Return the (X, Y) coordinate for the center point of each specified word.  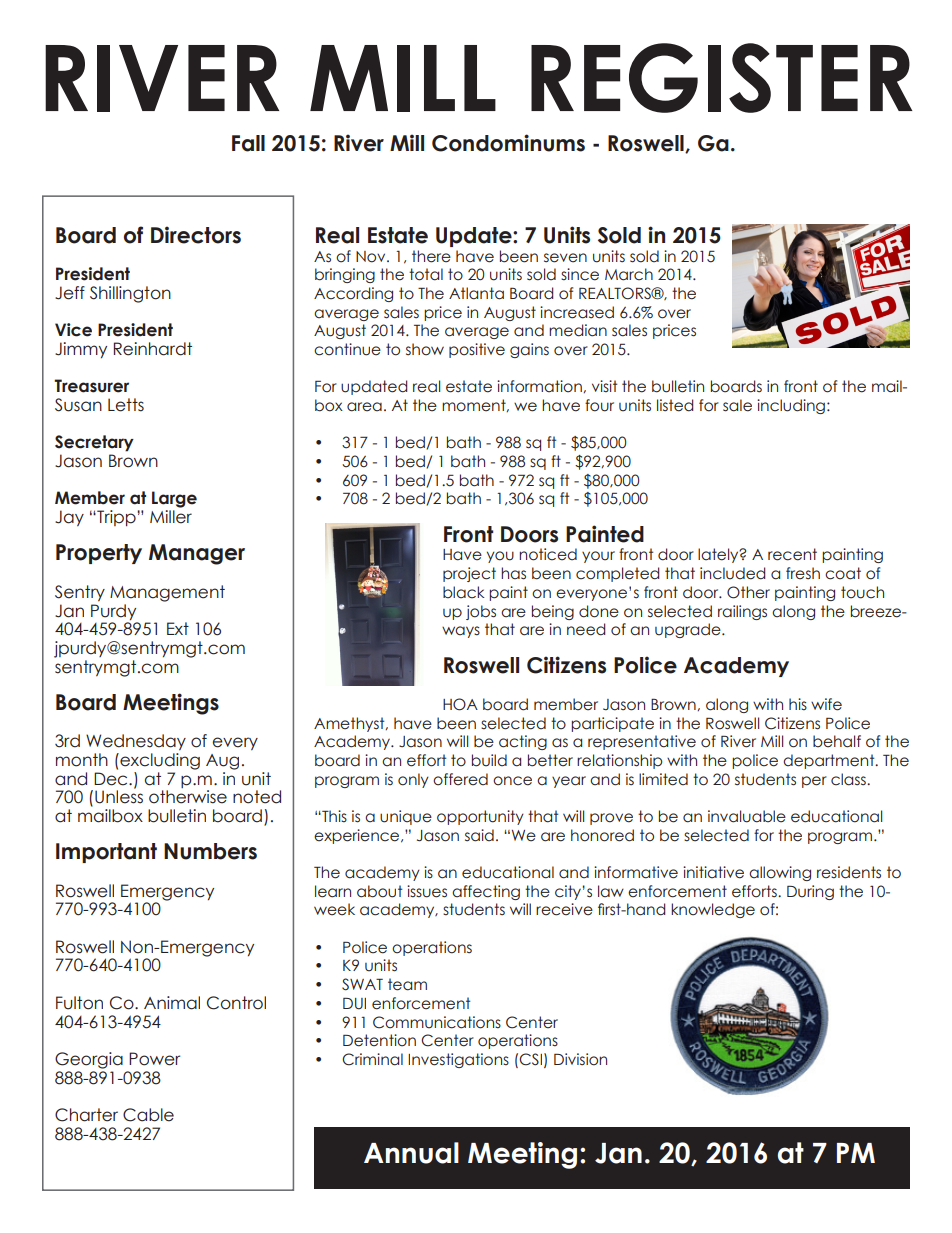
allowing (780, 873)
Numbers (210, 851)
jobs (481, 612)
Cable (148, 1115)
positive (477, 350)
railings (742, 612)
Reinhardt (153, 349)
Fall (248, 143)
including (791, 406)
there (431, 256)
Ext (178, 628)
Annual (411, 1153)
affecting (486, 892)
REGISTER (721, 78)
